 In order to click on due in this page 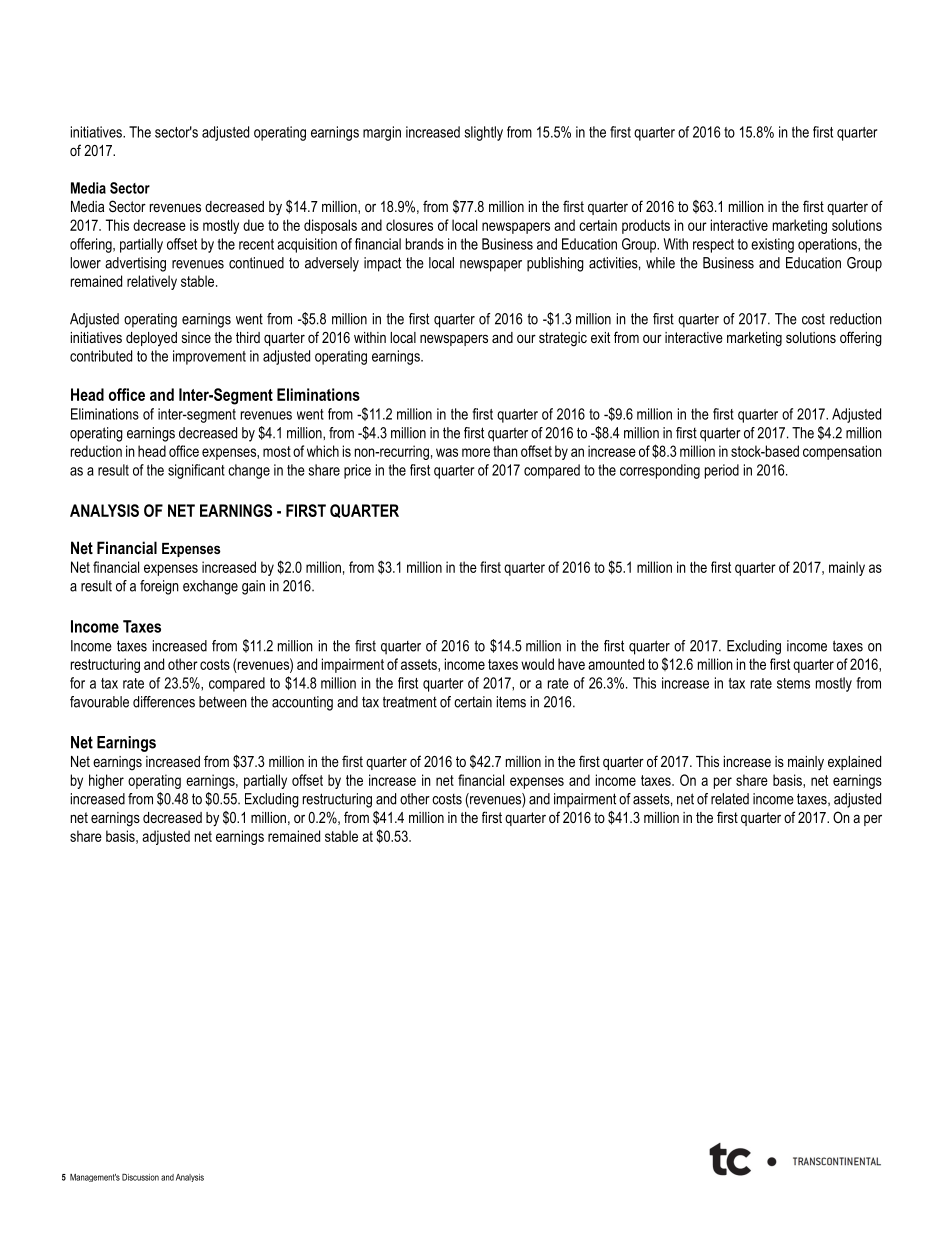, I will do `click(253, 225)`.
